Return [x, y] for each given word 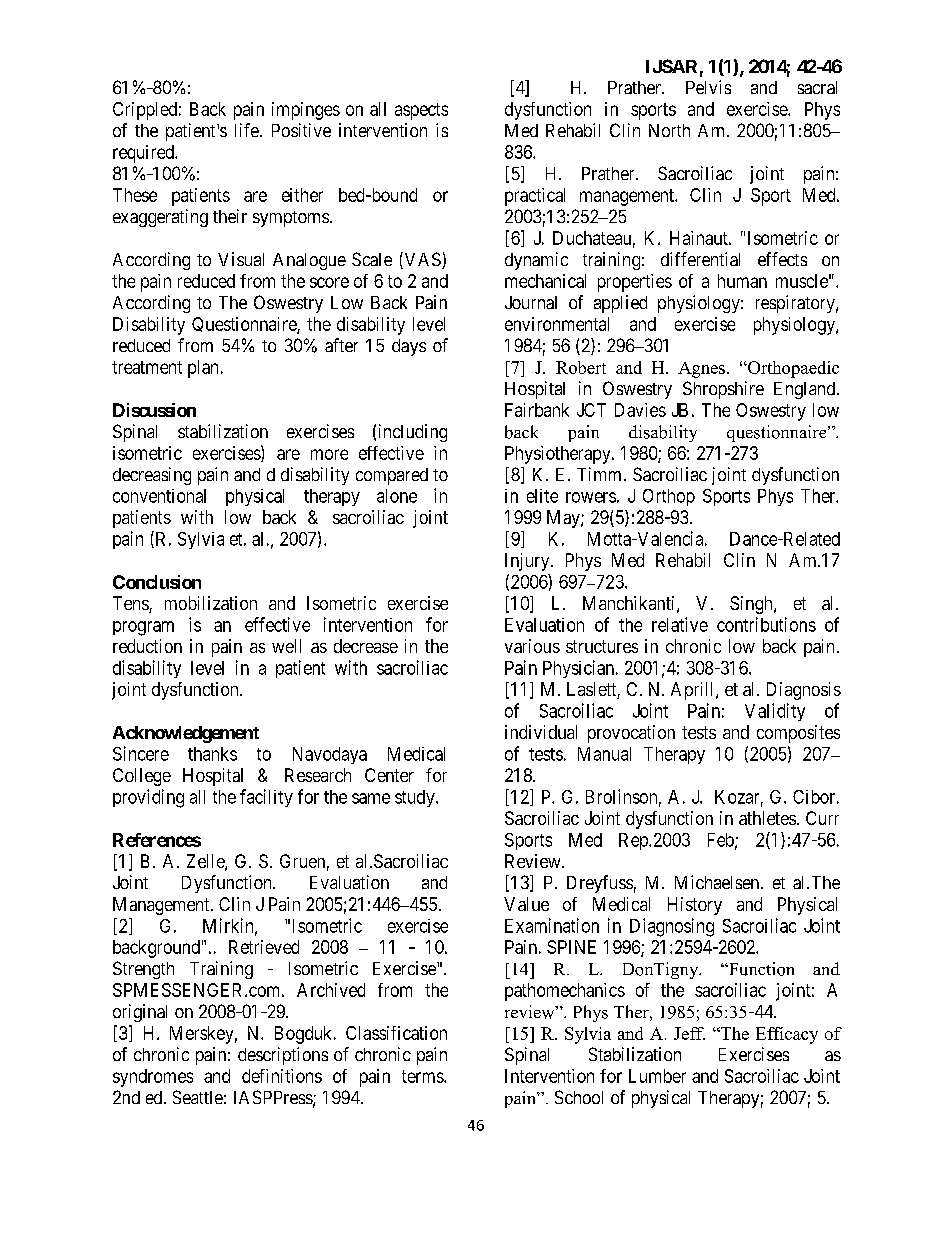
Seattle [198, 1097]
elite [542, 496]
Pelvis [708, 87]
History [695, 906]
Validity [775, 712]
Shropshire [723, 390]
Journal [531, 302]
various [532, 646]
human [742, 281]
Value [526, 904]
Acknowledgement [186, 734]
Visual [241, 259]
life [247, 130]
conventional [159, 496]
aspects [421, 111]
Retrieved [264, 947]
